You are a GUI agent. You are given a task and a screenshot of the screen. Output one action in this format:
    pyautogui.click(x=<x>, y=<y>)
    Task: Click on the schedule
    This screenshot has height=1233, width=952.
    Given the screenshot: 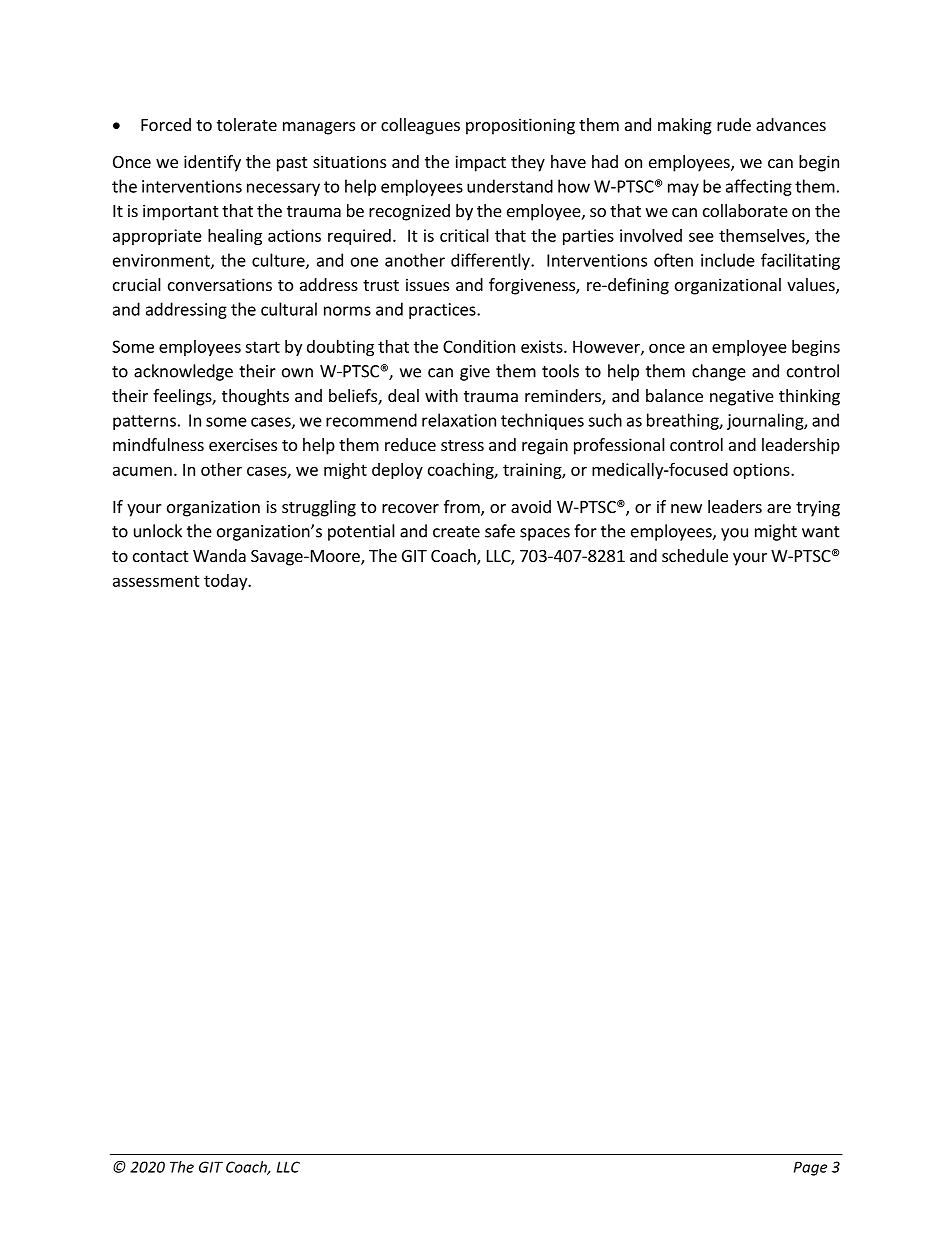 What is the action you would take?
    pyautogui.click(x=695, y=555)
